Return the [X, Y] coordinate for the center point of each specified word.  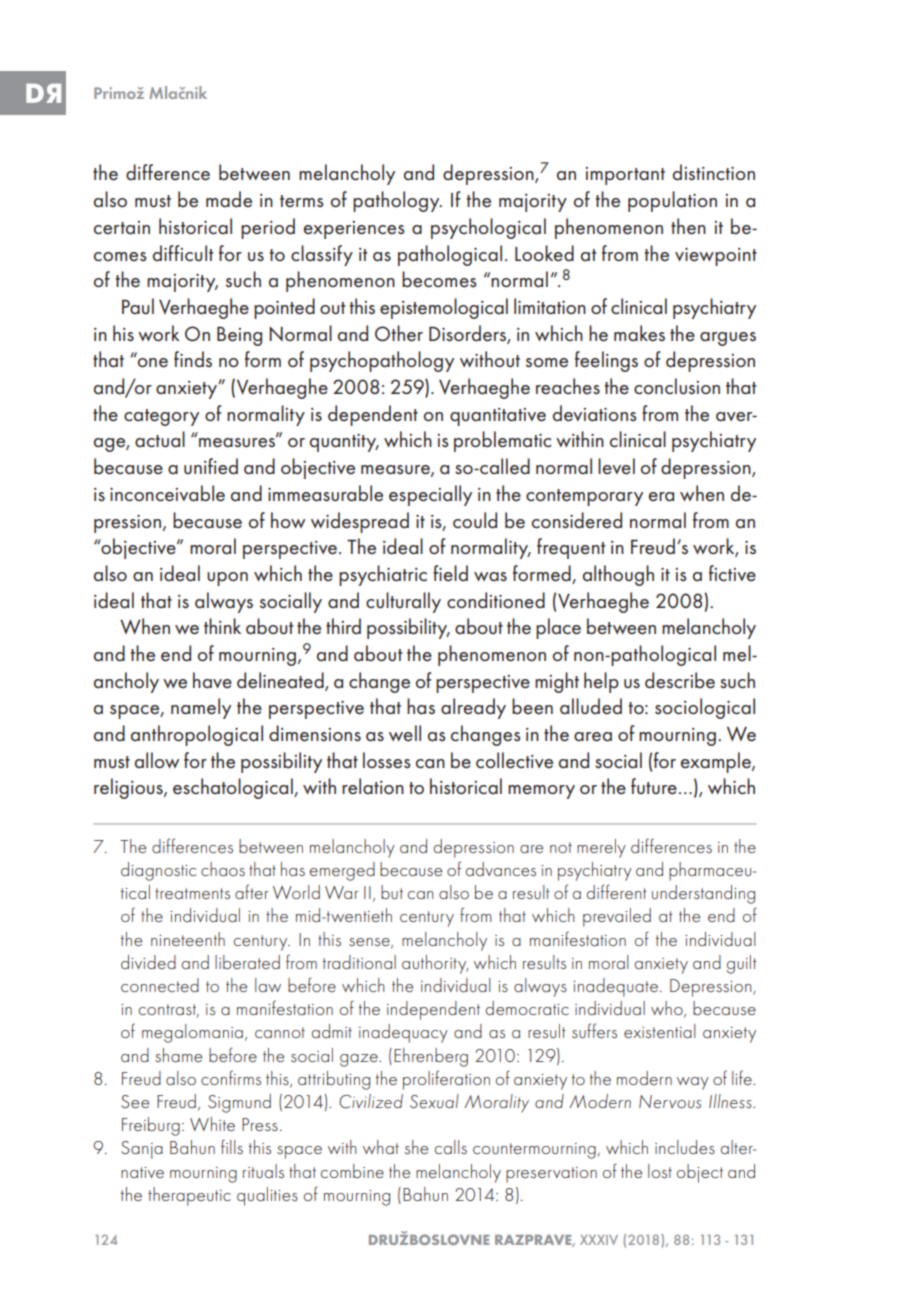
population [672, 201]
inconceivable [167, 493]
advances [501, 869]
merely [601, 848]
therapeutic [189, 1196]
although [618, 575]
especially [430, 495]
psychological [488, 228]
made [229, 199]
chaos [223, 869]
